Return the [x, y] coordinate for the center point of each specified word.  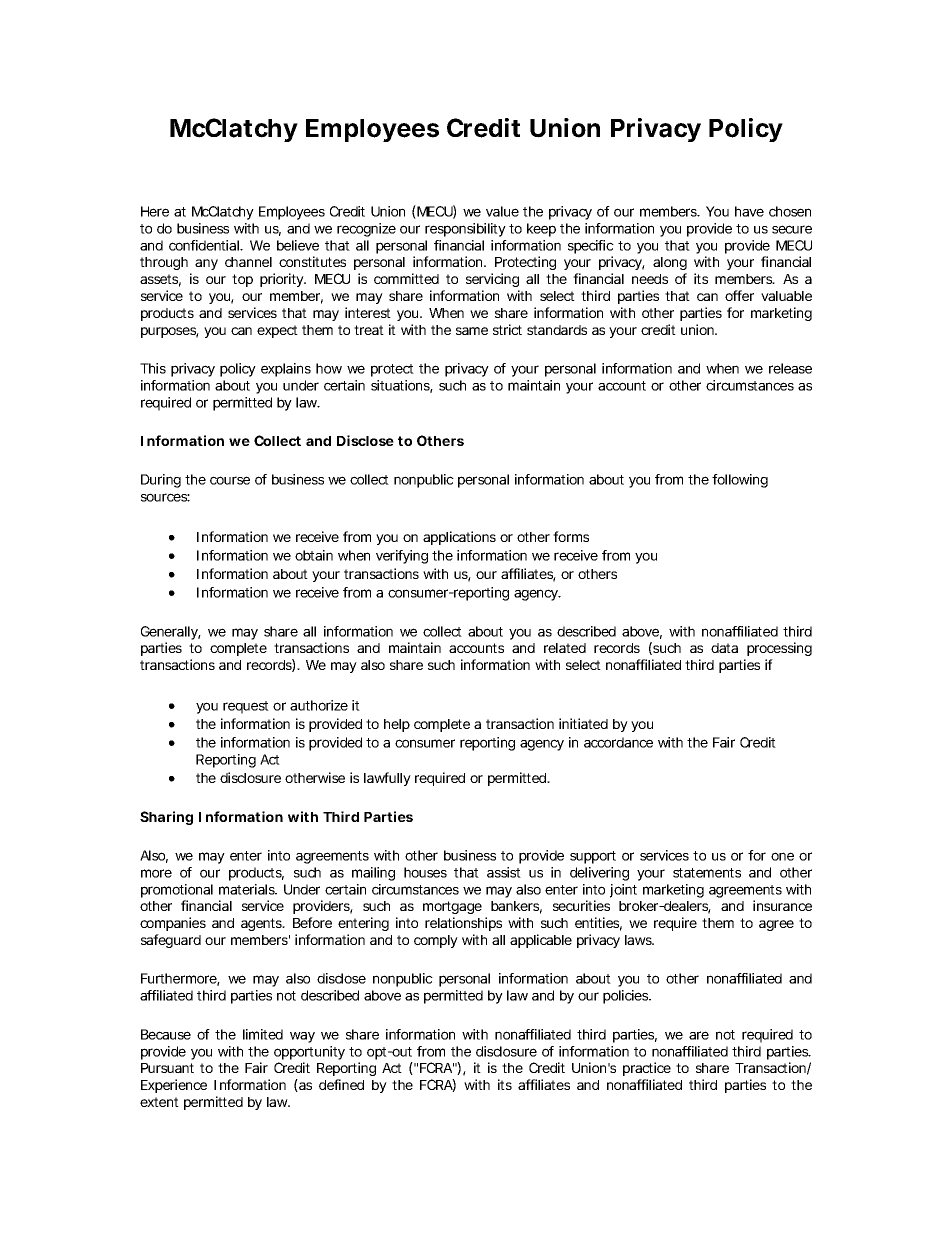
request [246, 707]
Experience [174, 1086]
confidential [205, 245]
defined [341, 1084]
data [724, 648]
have [749, 211]
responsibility [465, 230]
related [565, 648]
